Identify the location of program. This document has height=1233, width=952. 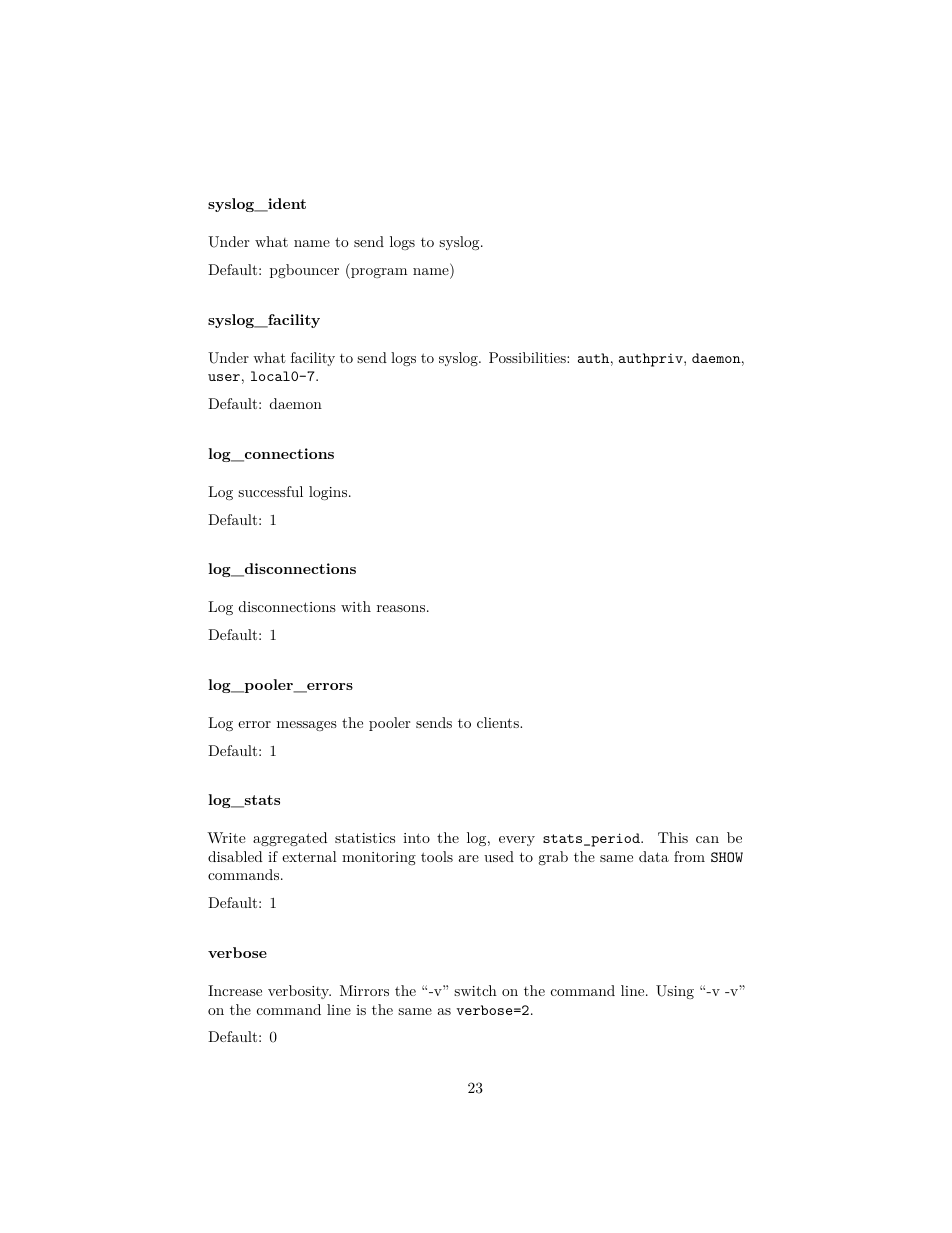
(378, 273).
